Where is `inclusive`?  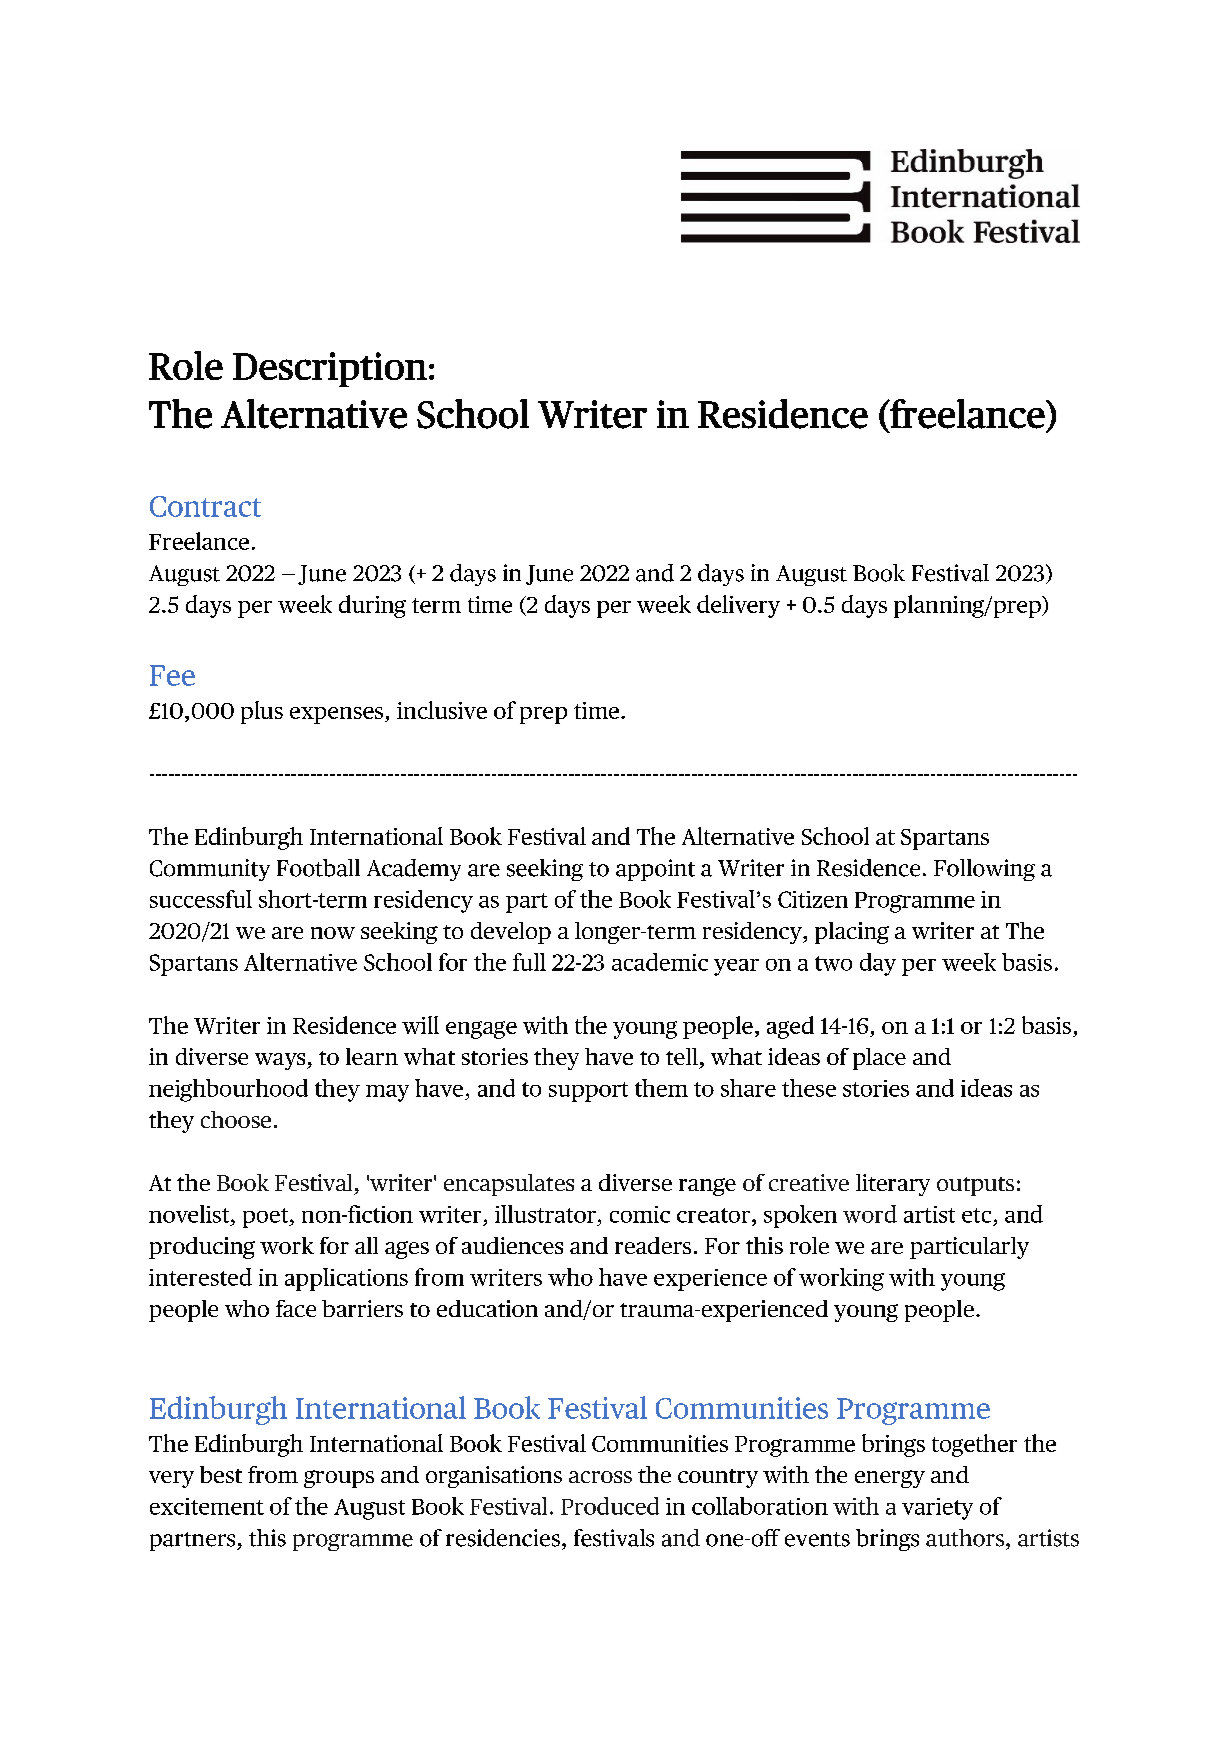 inclusive is located at coordinates (442, 710).
